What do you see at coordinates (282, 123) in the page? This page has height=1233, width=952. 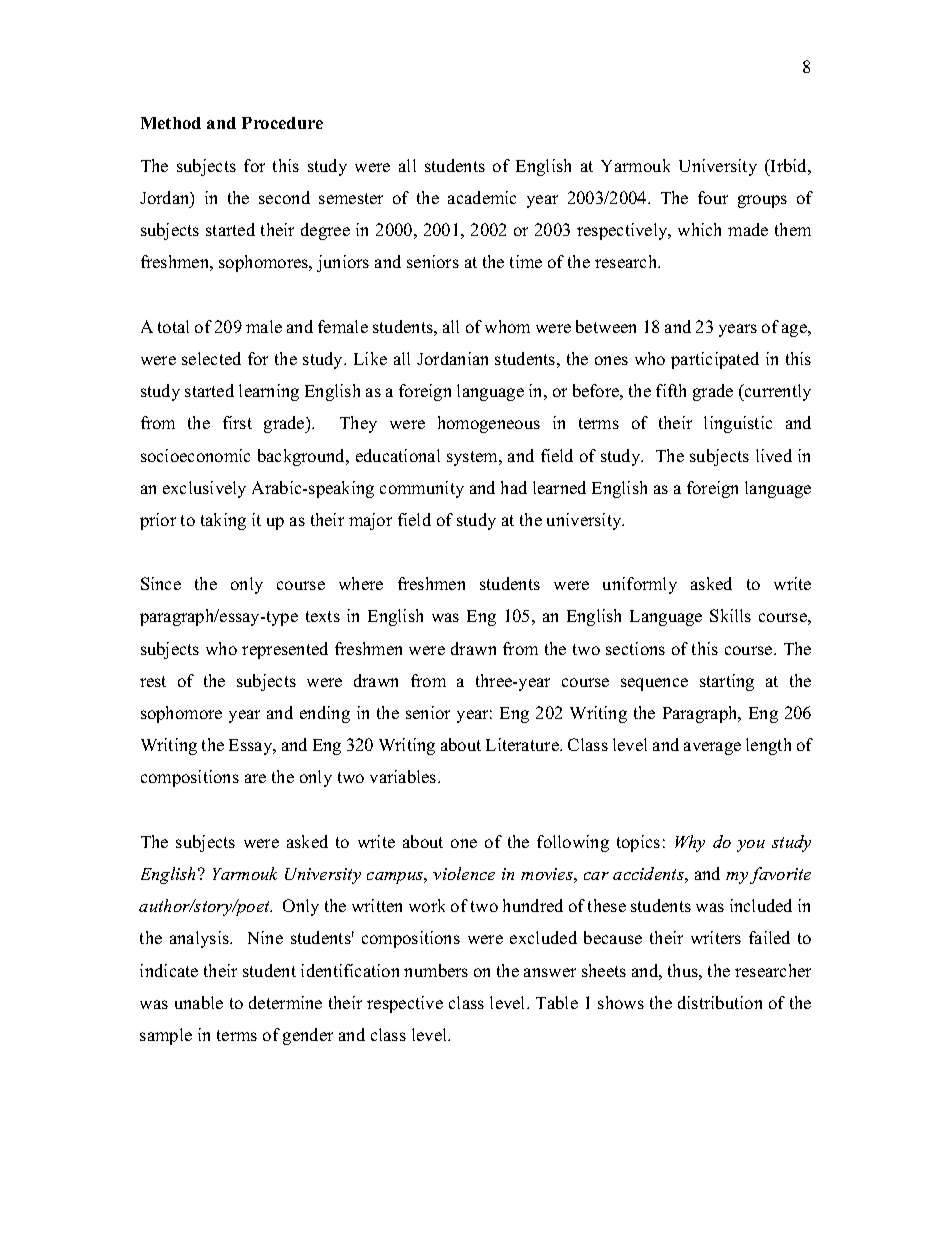 I see `Procedure` at bounding box center [282, 123].
